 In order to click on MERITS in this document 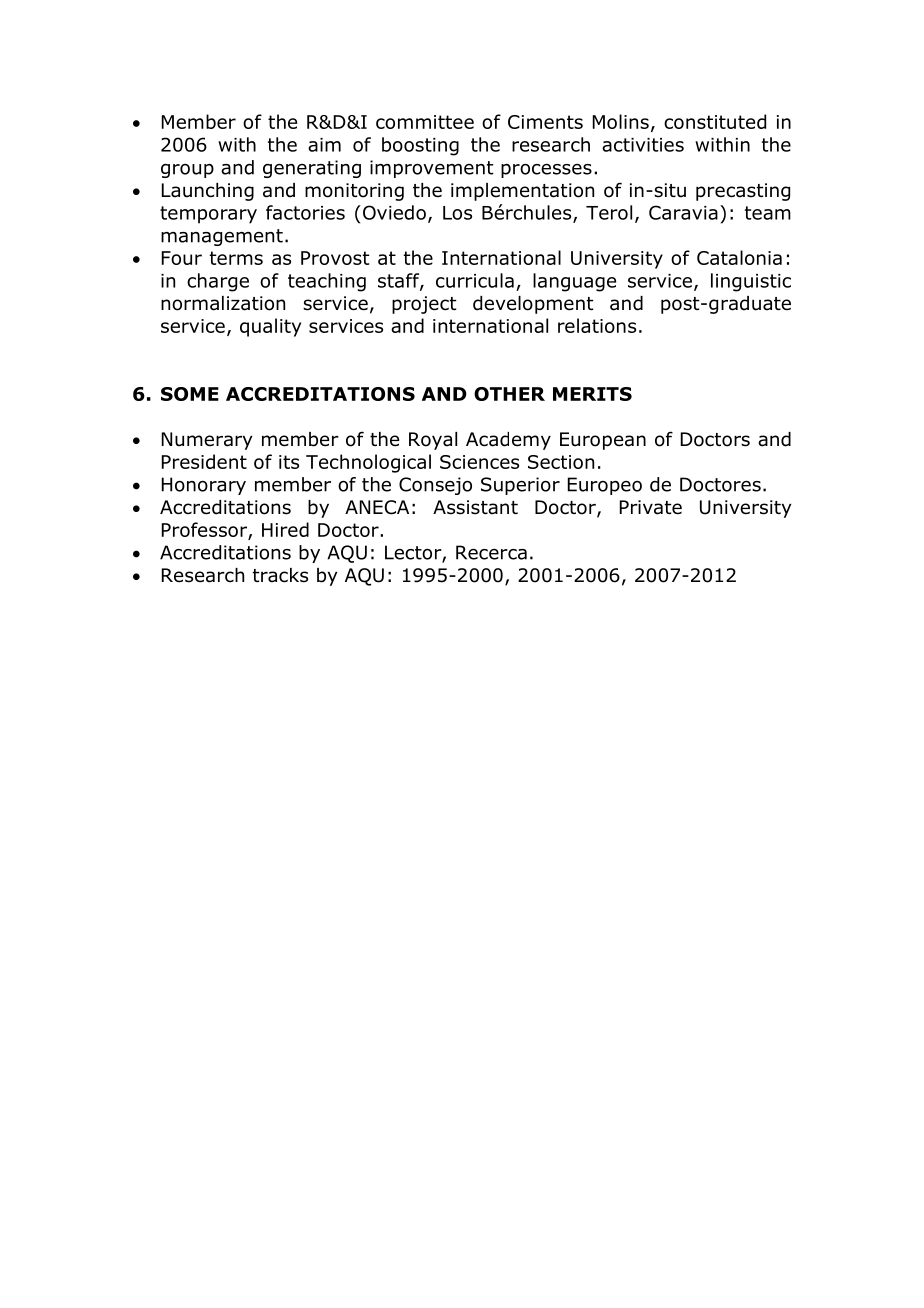, I will do `click(592, 394)`.
